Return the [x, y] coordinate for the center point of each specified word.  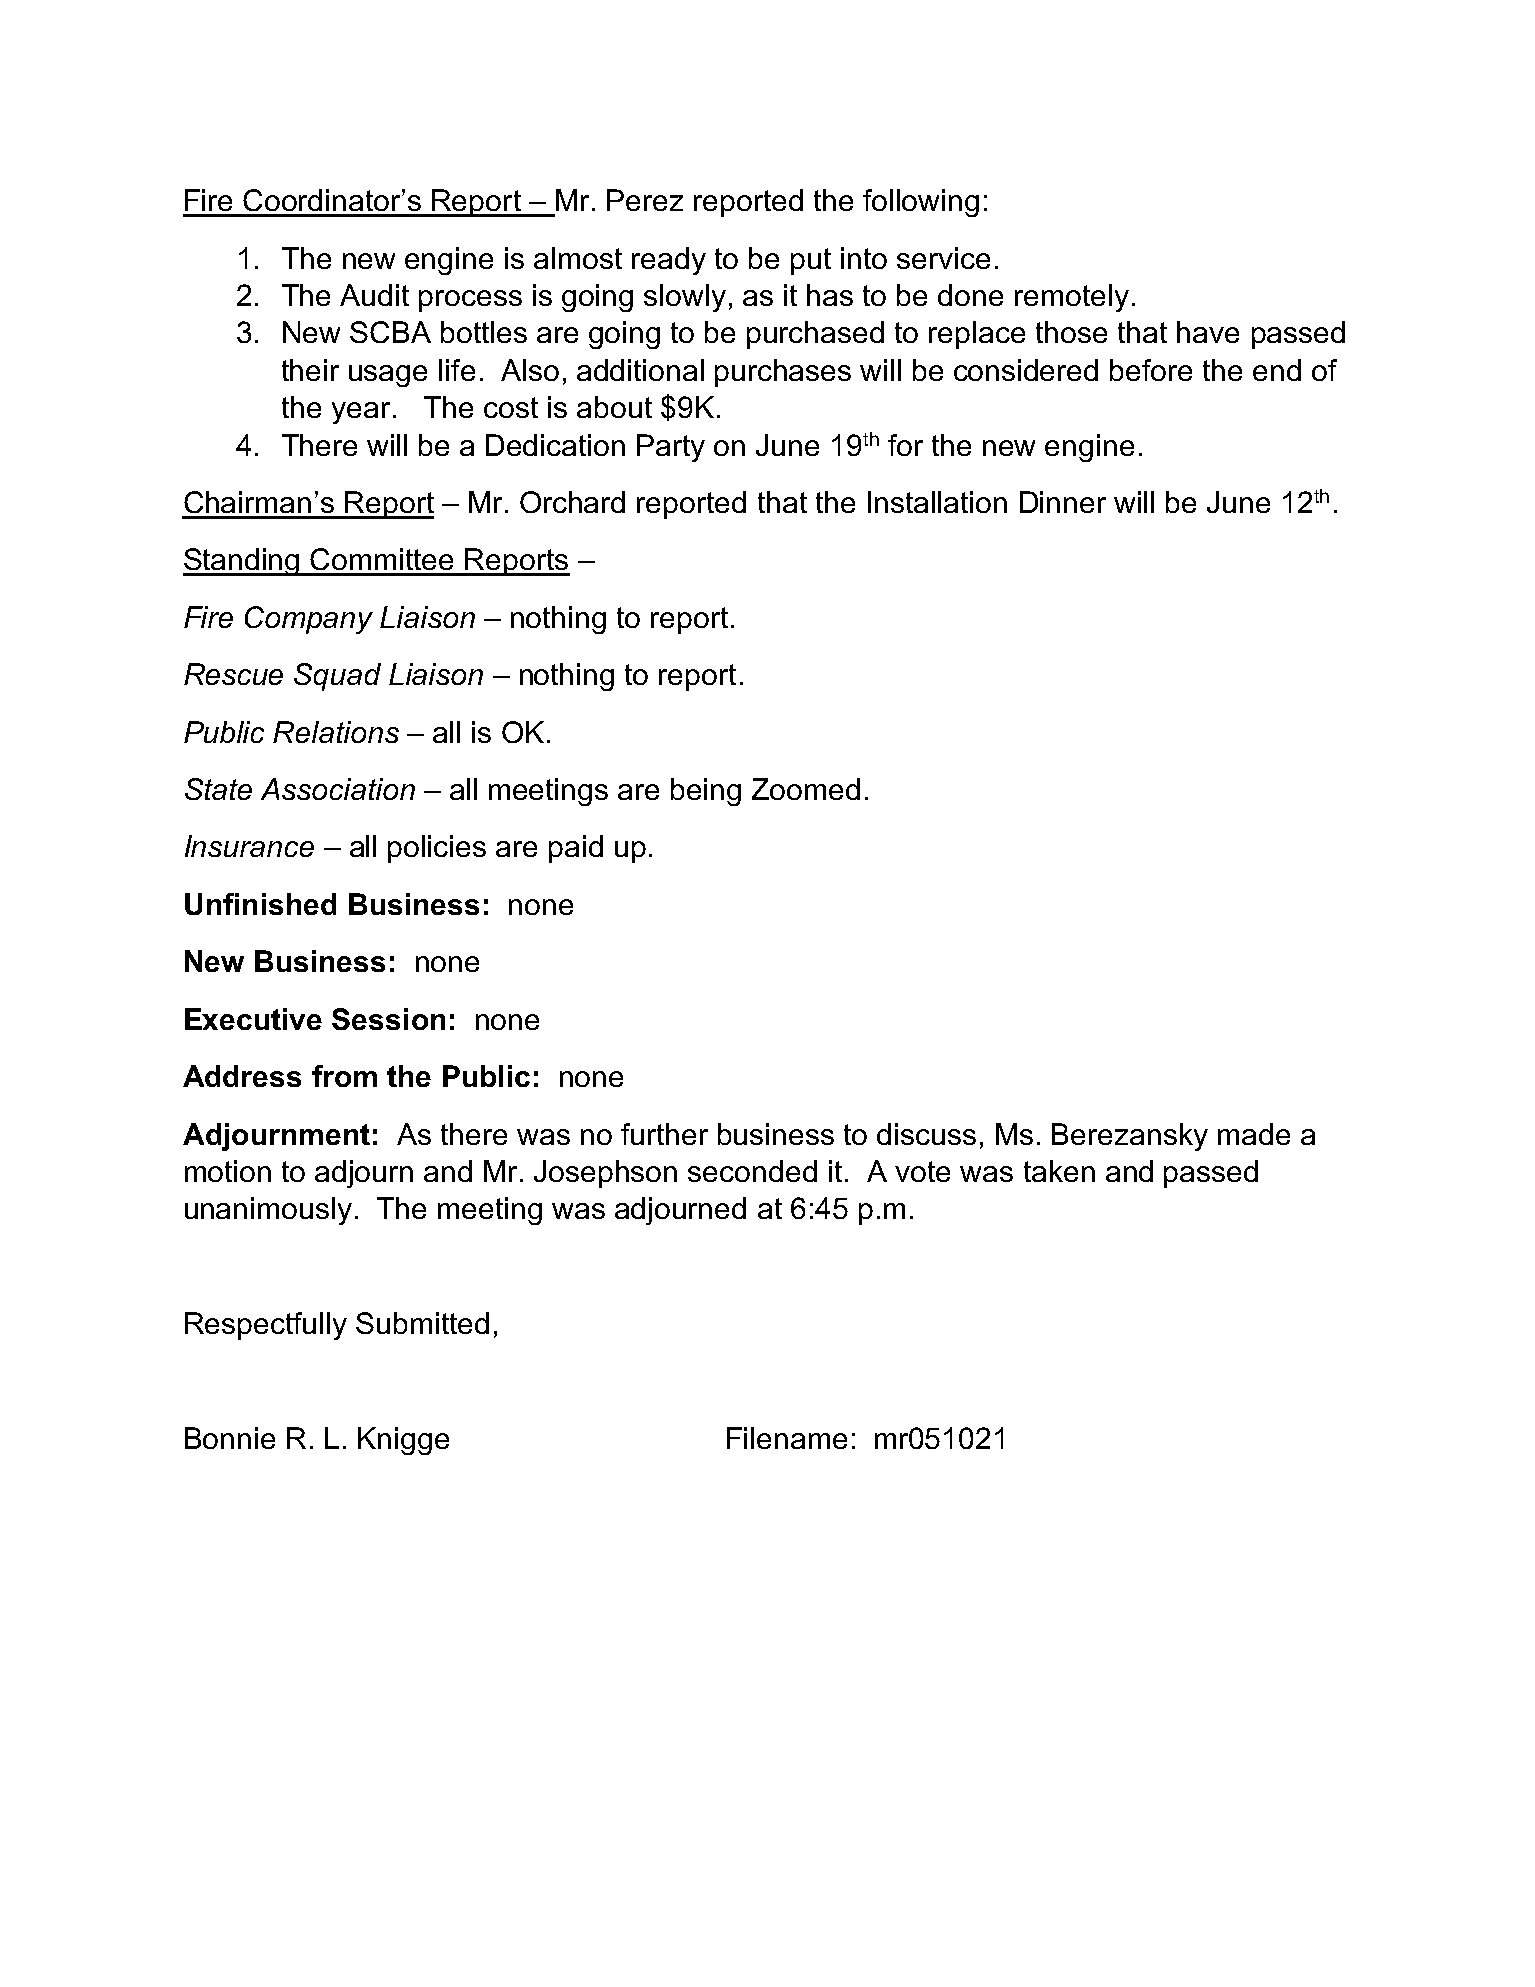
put [811, 261]
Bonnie [230, 1438]
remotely [1072, 298]
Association [338, 789]
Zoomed [806, 789]
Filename [787, 1438]
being [706, 792]
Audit [374, 295]
